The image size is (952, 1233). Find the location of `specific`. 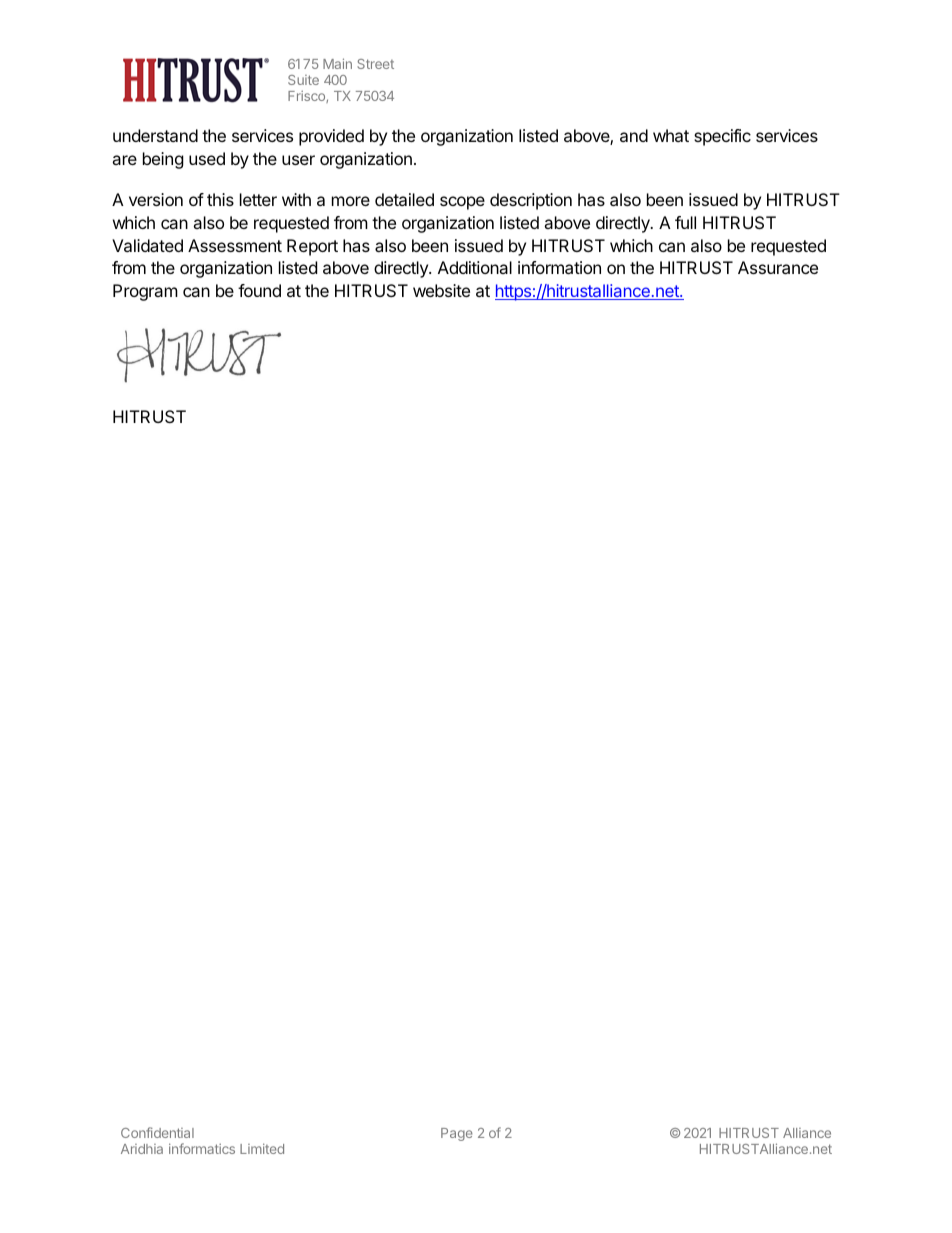

specific is located at coordinates (722, 137).
